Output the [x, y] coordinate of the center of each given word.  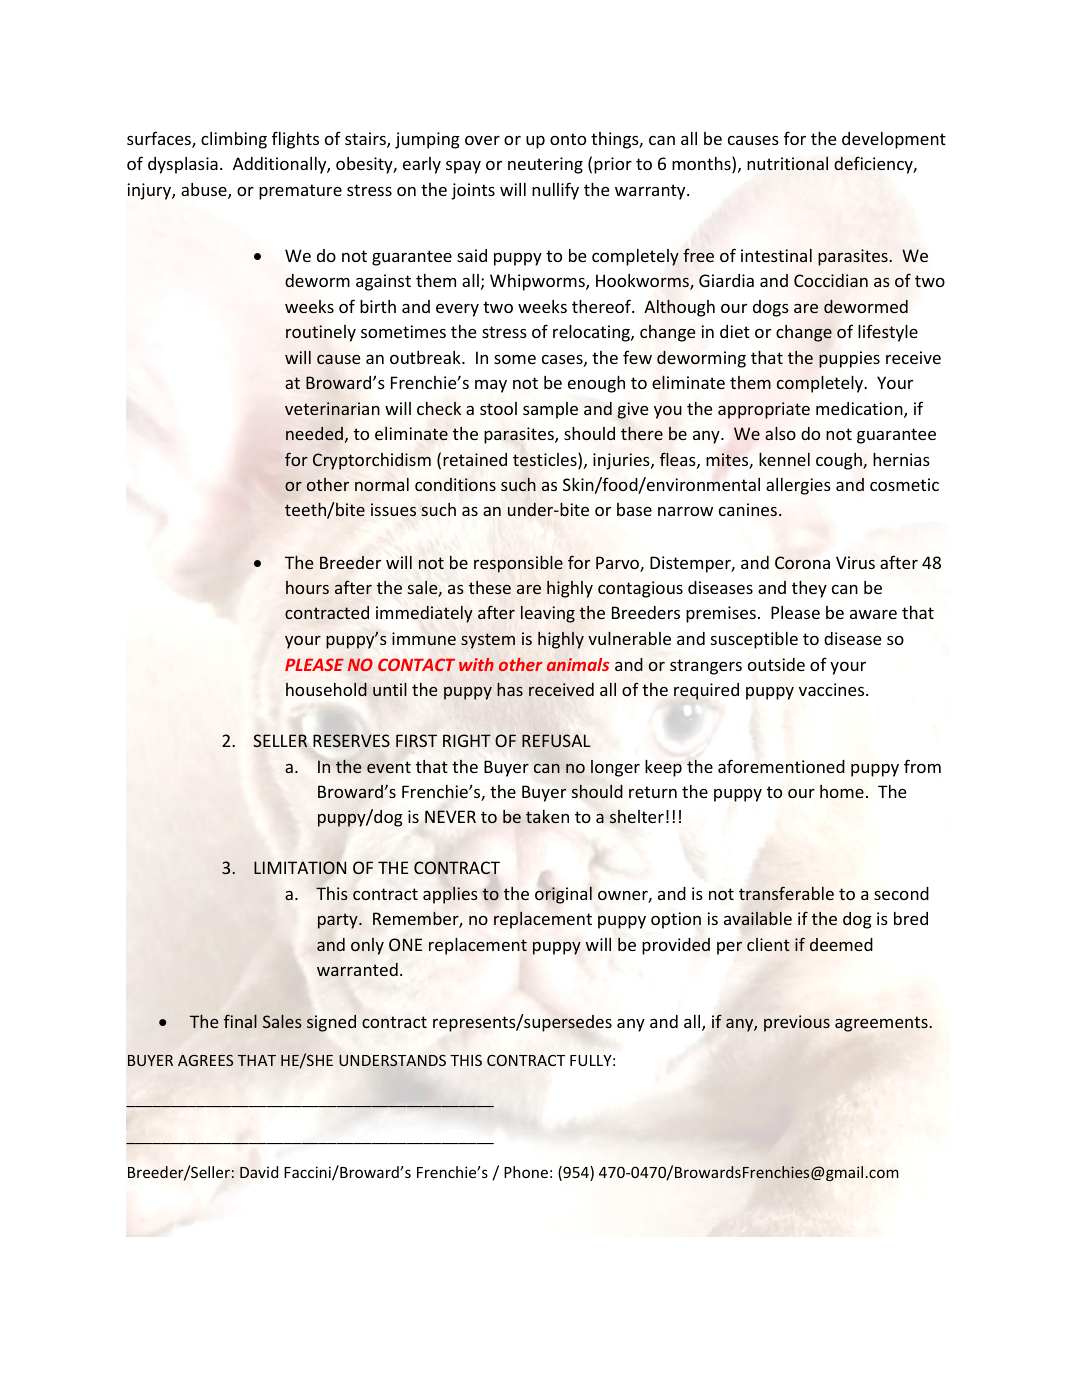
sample [550, 410]
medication [860, 410]
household [326, 689]
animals [578, 664]
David [259, 1172]
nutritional [787, 163]
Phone [526, 1172]
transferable [786, 893]
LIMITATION [300, 868]
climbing [234, 140]
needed [314, 433]
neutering [545, 165]
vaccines [833, 689]
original [563, 895]
